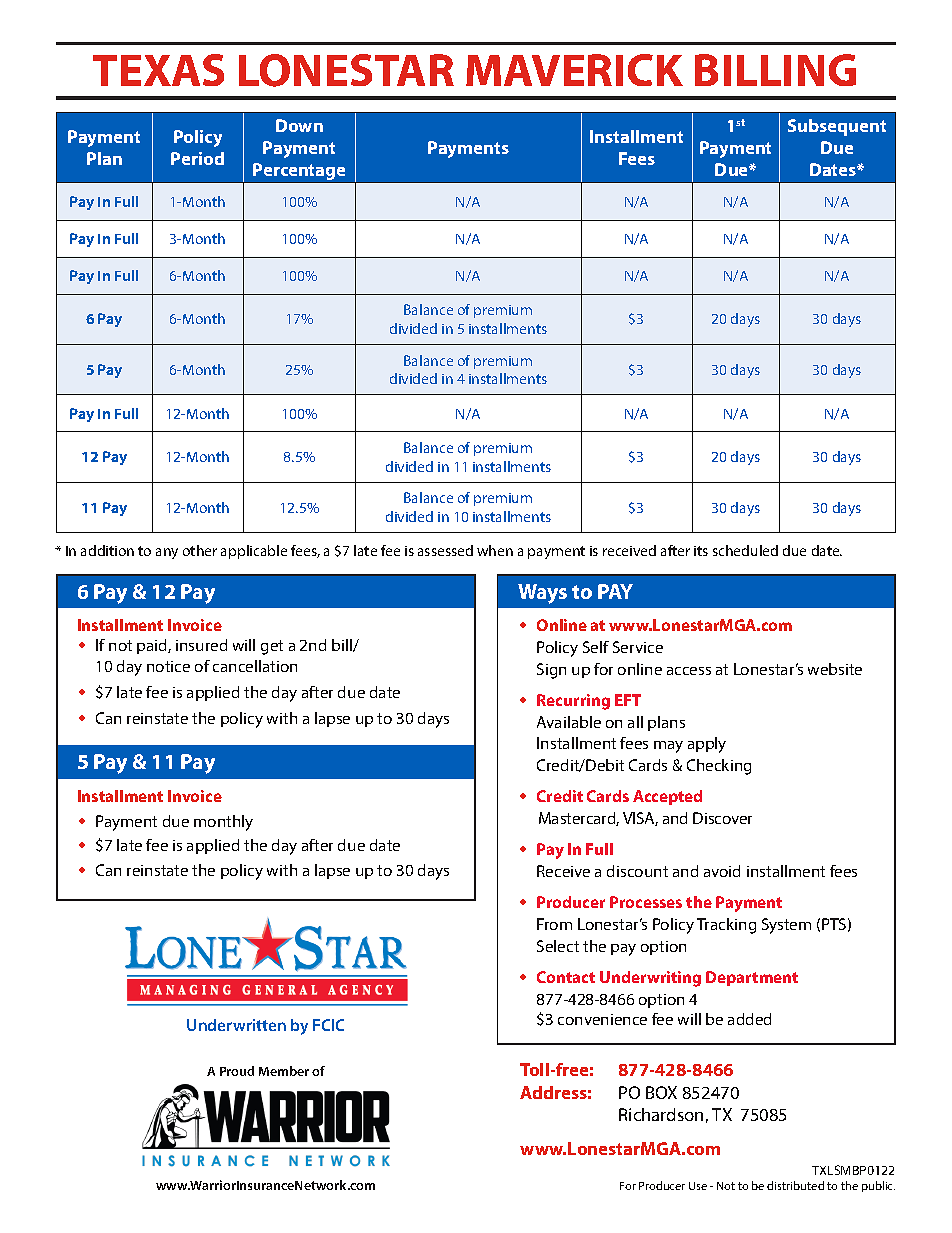  What do you see at coordinates (495, 550) in the page?
I see `when` at bounding box center [495, 550].
